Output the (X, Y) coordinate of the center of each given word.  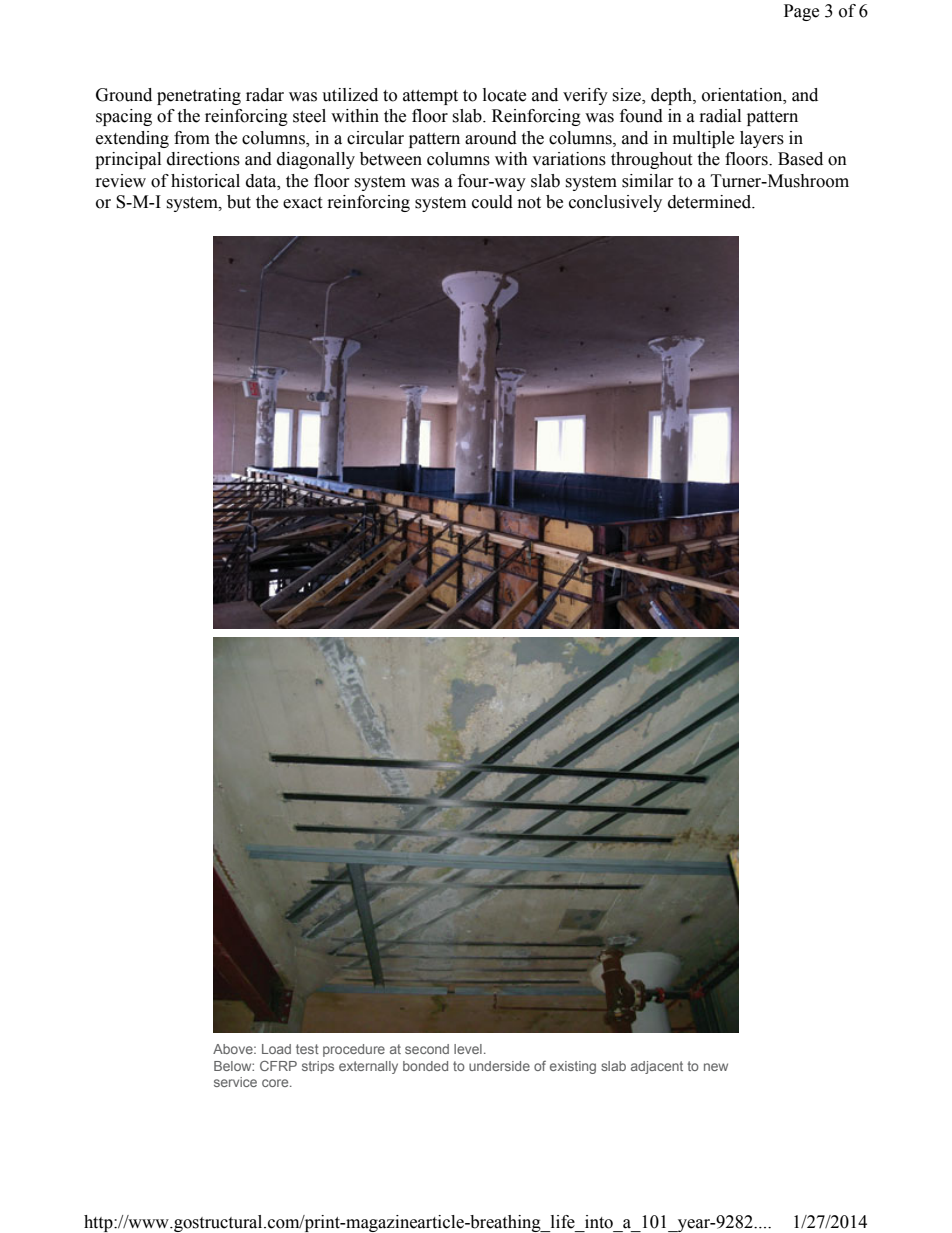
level (468, 1049)
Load (276, 1049)
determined (711, 202)
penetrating (199, 96)
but (239, 202)
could (492, 202)
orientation (743, 95)
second (427, 1049)
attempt (430, 97)
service (235, 1082)
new (716, 1067)
